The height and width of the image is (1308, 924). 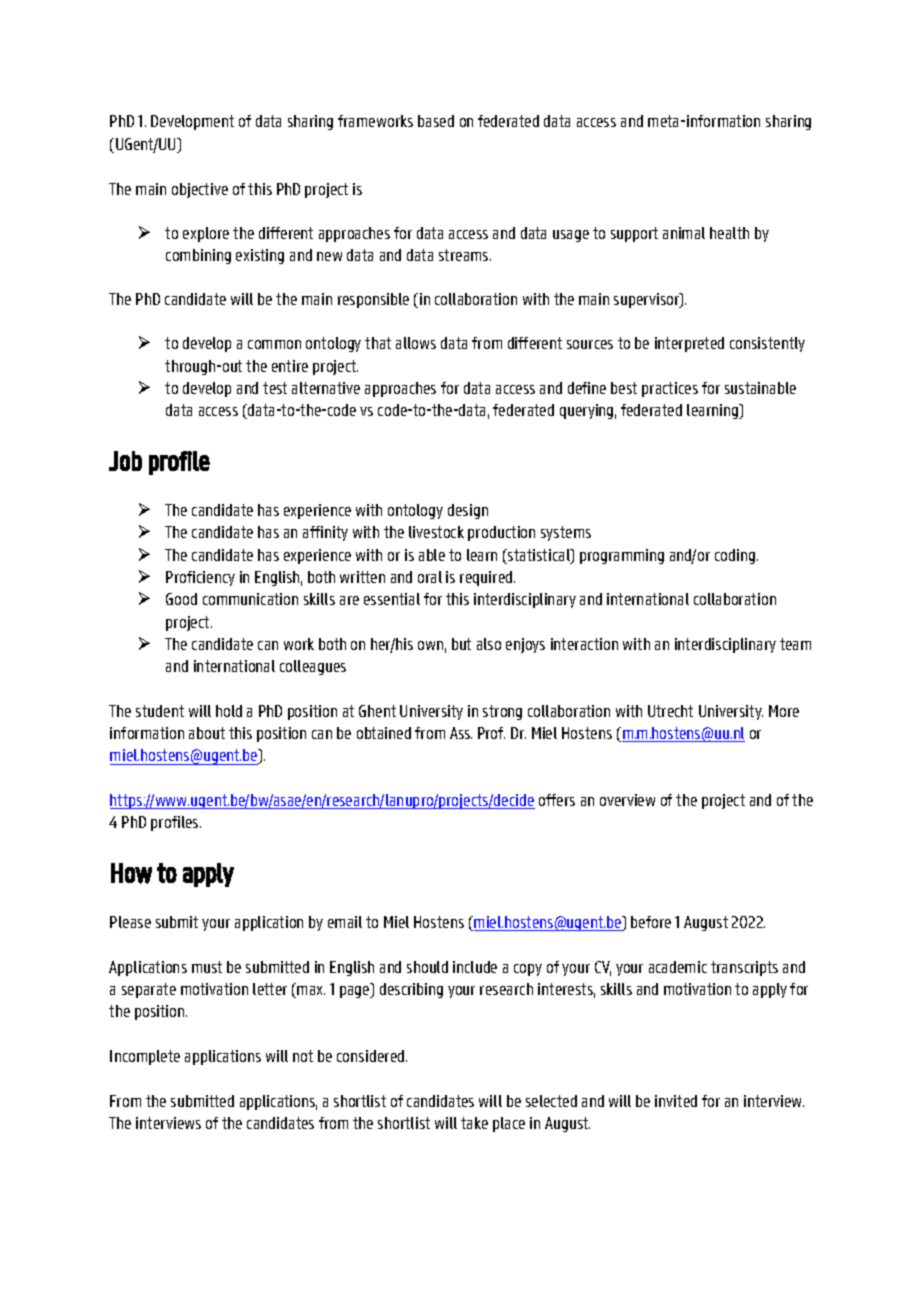 I want to click on about, so click(x=207, y=733).
